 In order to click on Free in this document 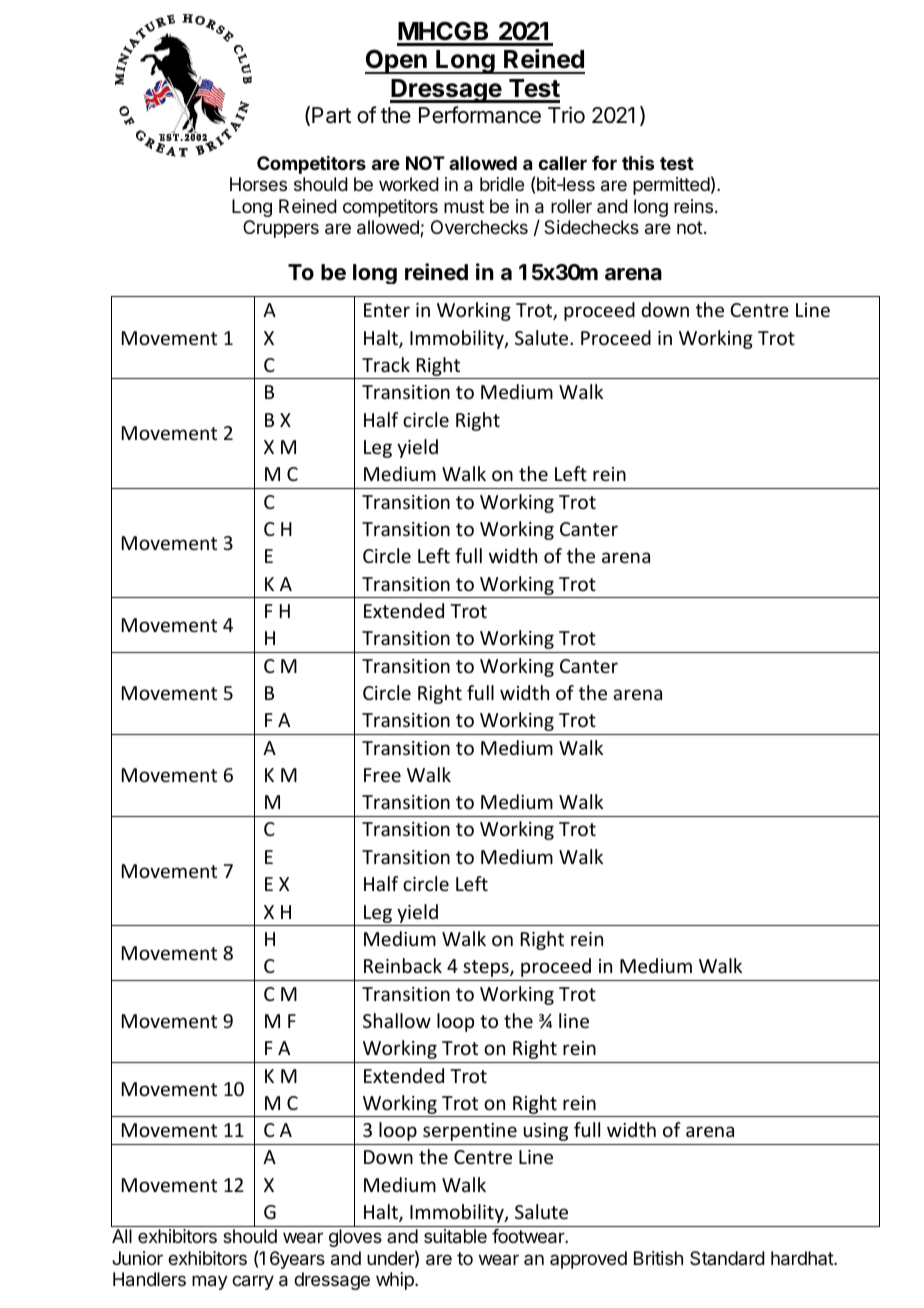, I will do `click(382, 775)`.
